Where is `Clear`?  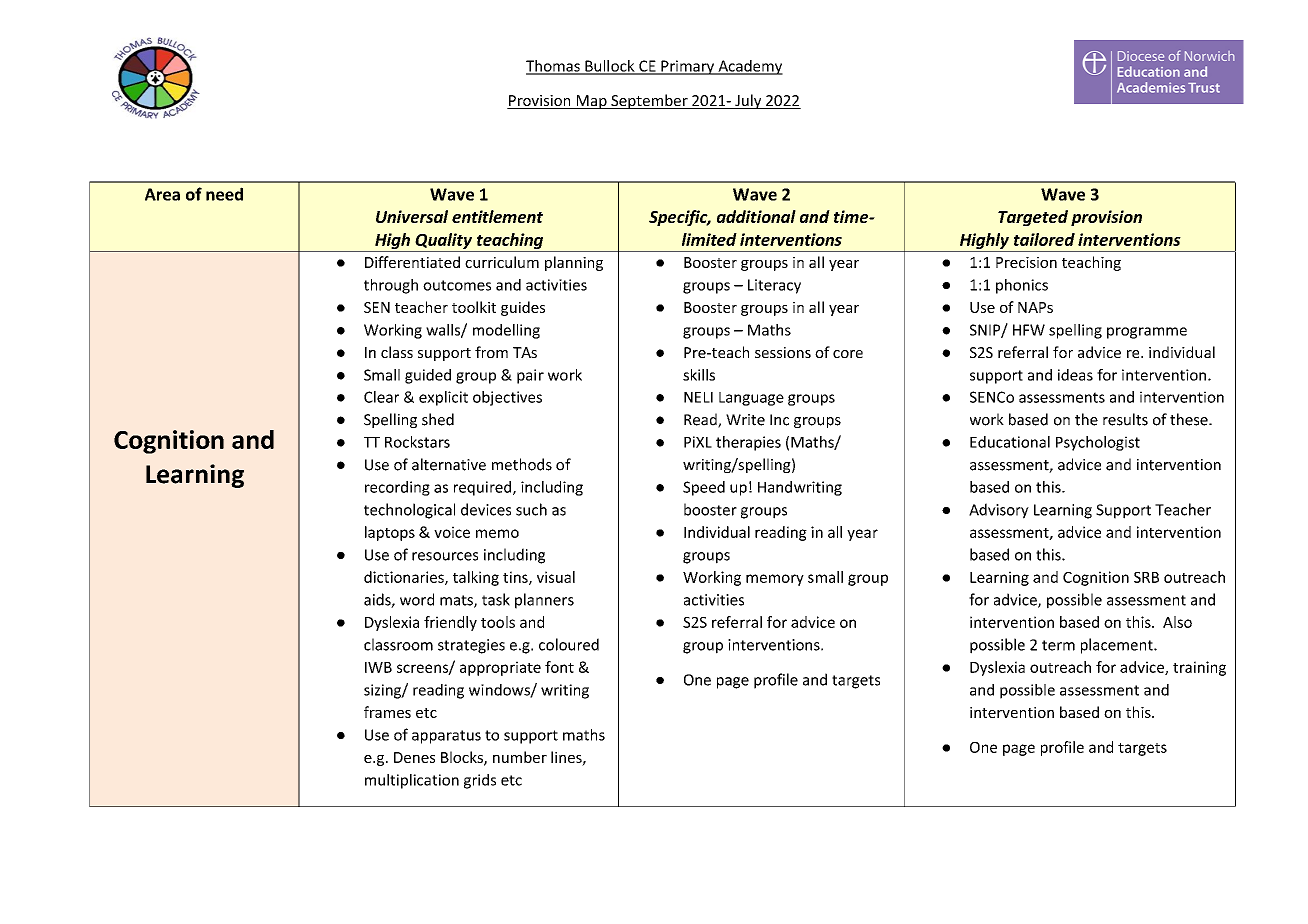
Clear is located at coordinates (381, 397).
